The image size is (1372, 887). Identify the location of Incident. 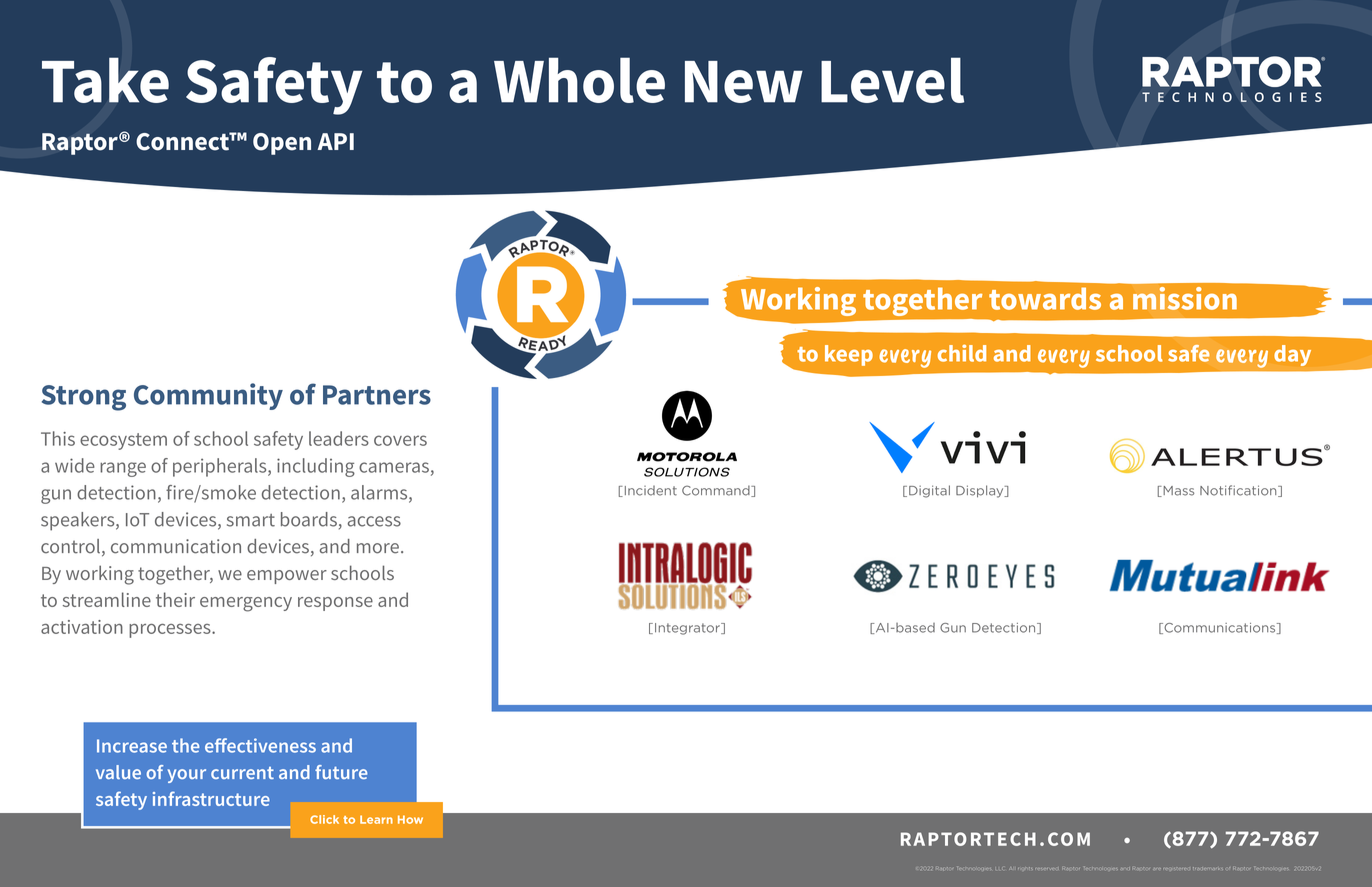
(649, 491).
